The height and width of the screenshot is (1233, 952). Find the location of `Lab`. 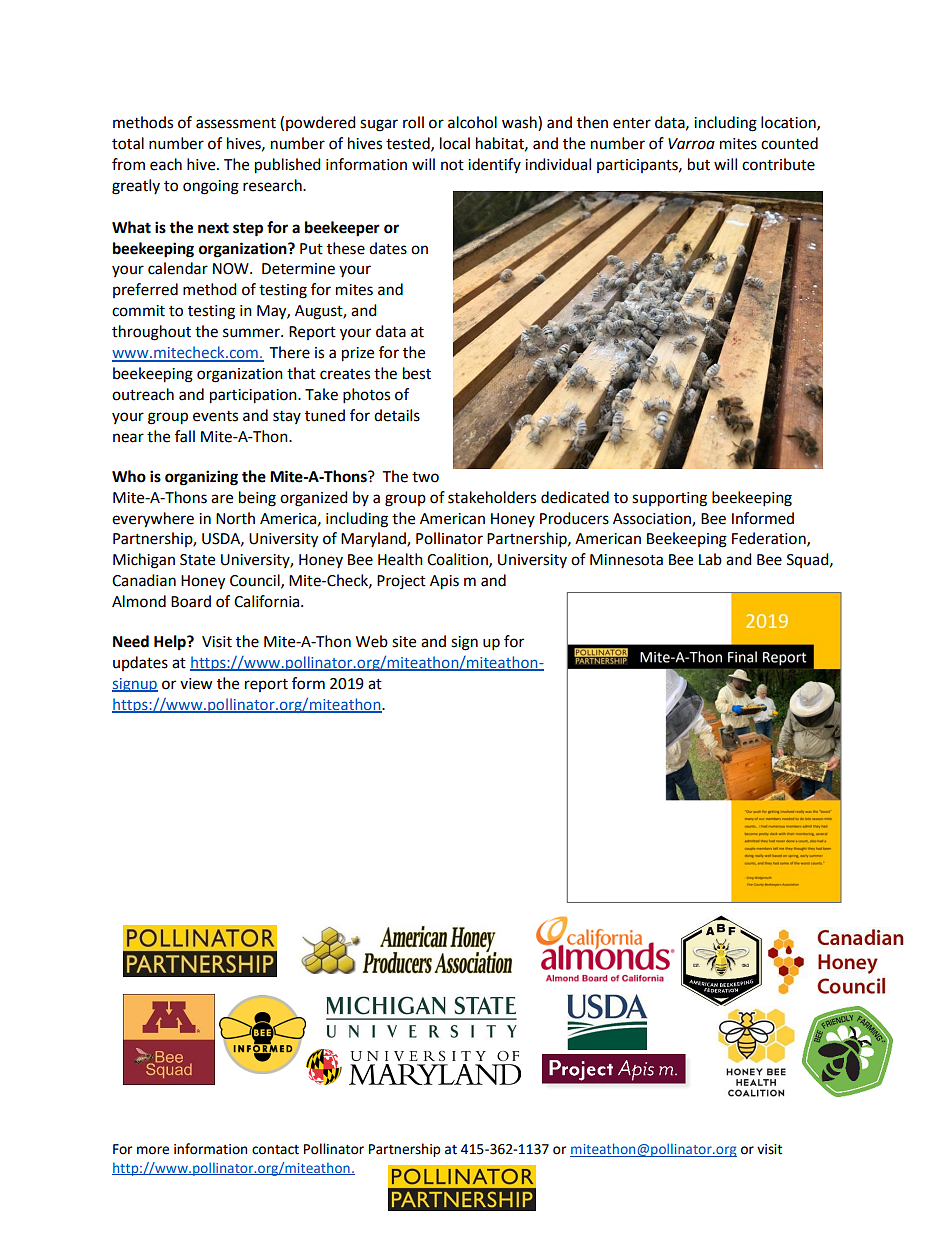

Lab is located at coordinates (710, 559).
